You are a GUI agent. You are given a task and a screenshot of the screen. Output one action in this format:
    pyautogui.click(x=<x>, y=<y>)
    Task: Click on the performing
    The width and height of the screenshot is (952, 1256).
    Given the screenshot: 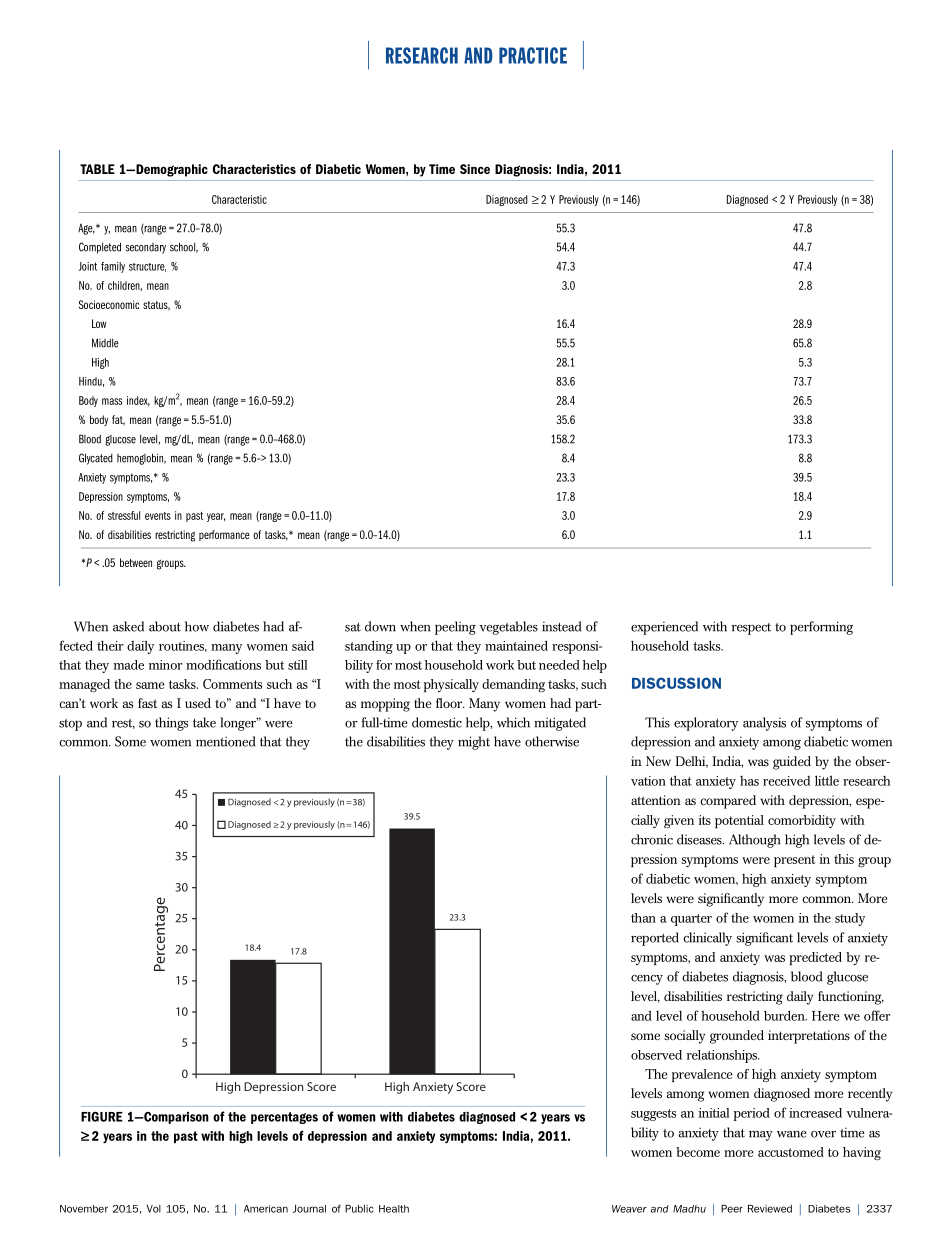 What is the action you would take?
    pyautogui.click(x=821, y=628)
